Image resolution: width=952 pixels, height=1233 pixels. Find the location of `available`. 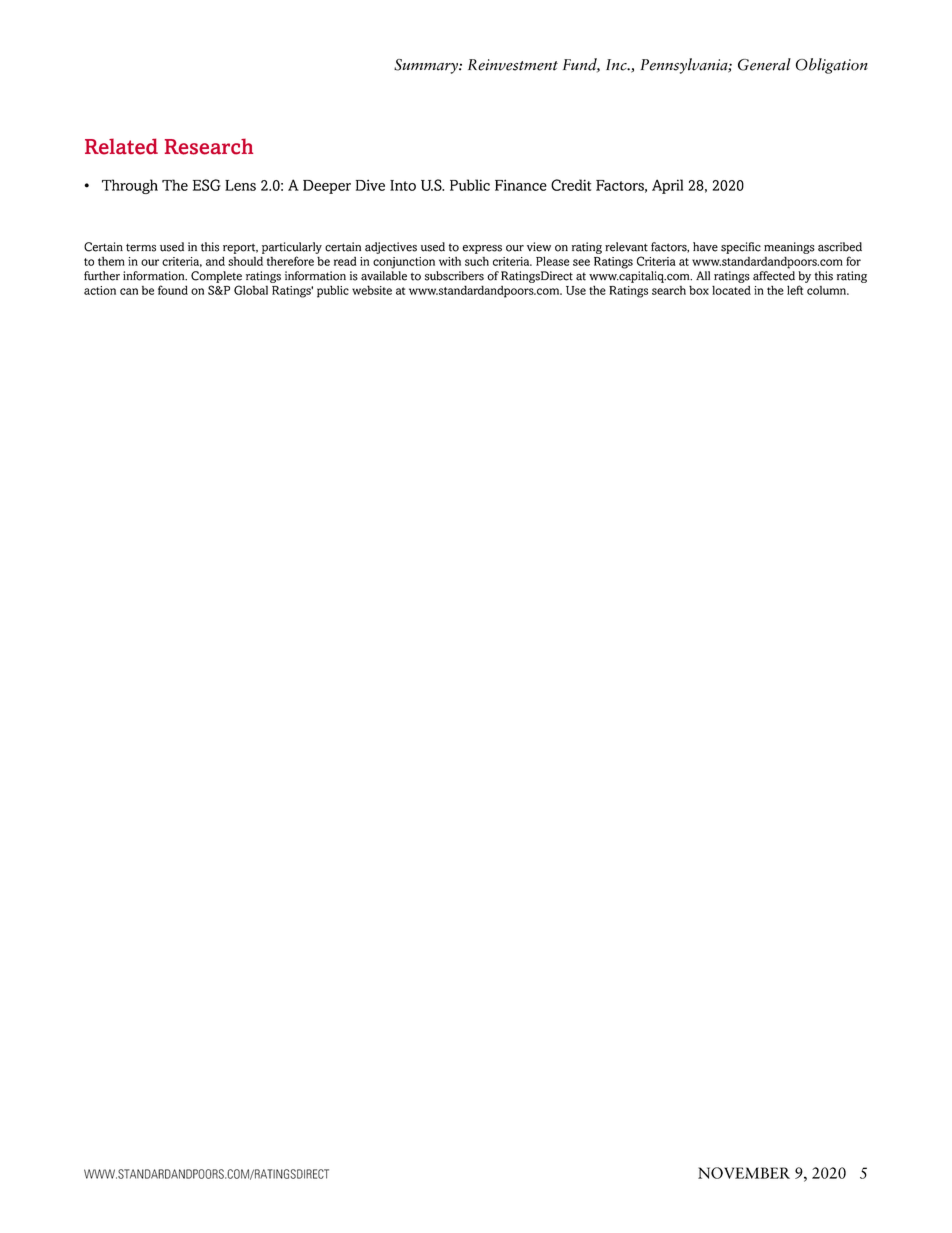

available is located at coordinates (384, 276).
